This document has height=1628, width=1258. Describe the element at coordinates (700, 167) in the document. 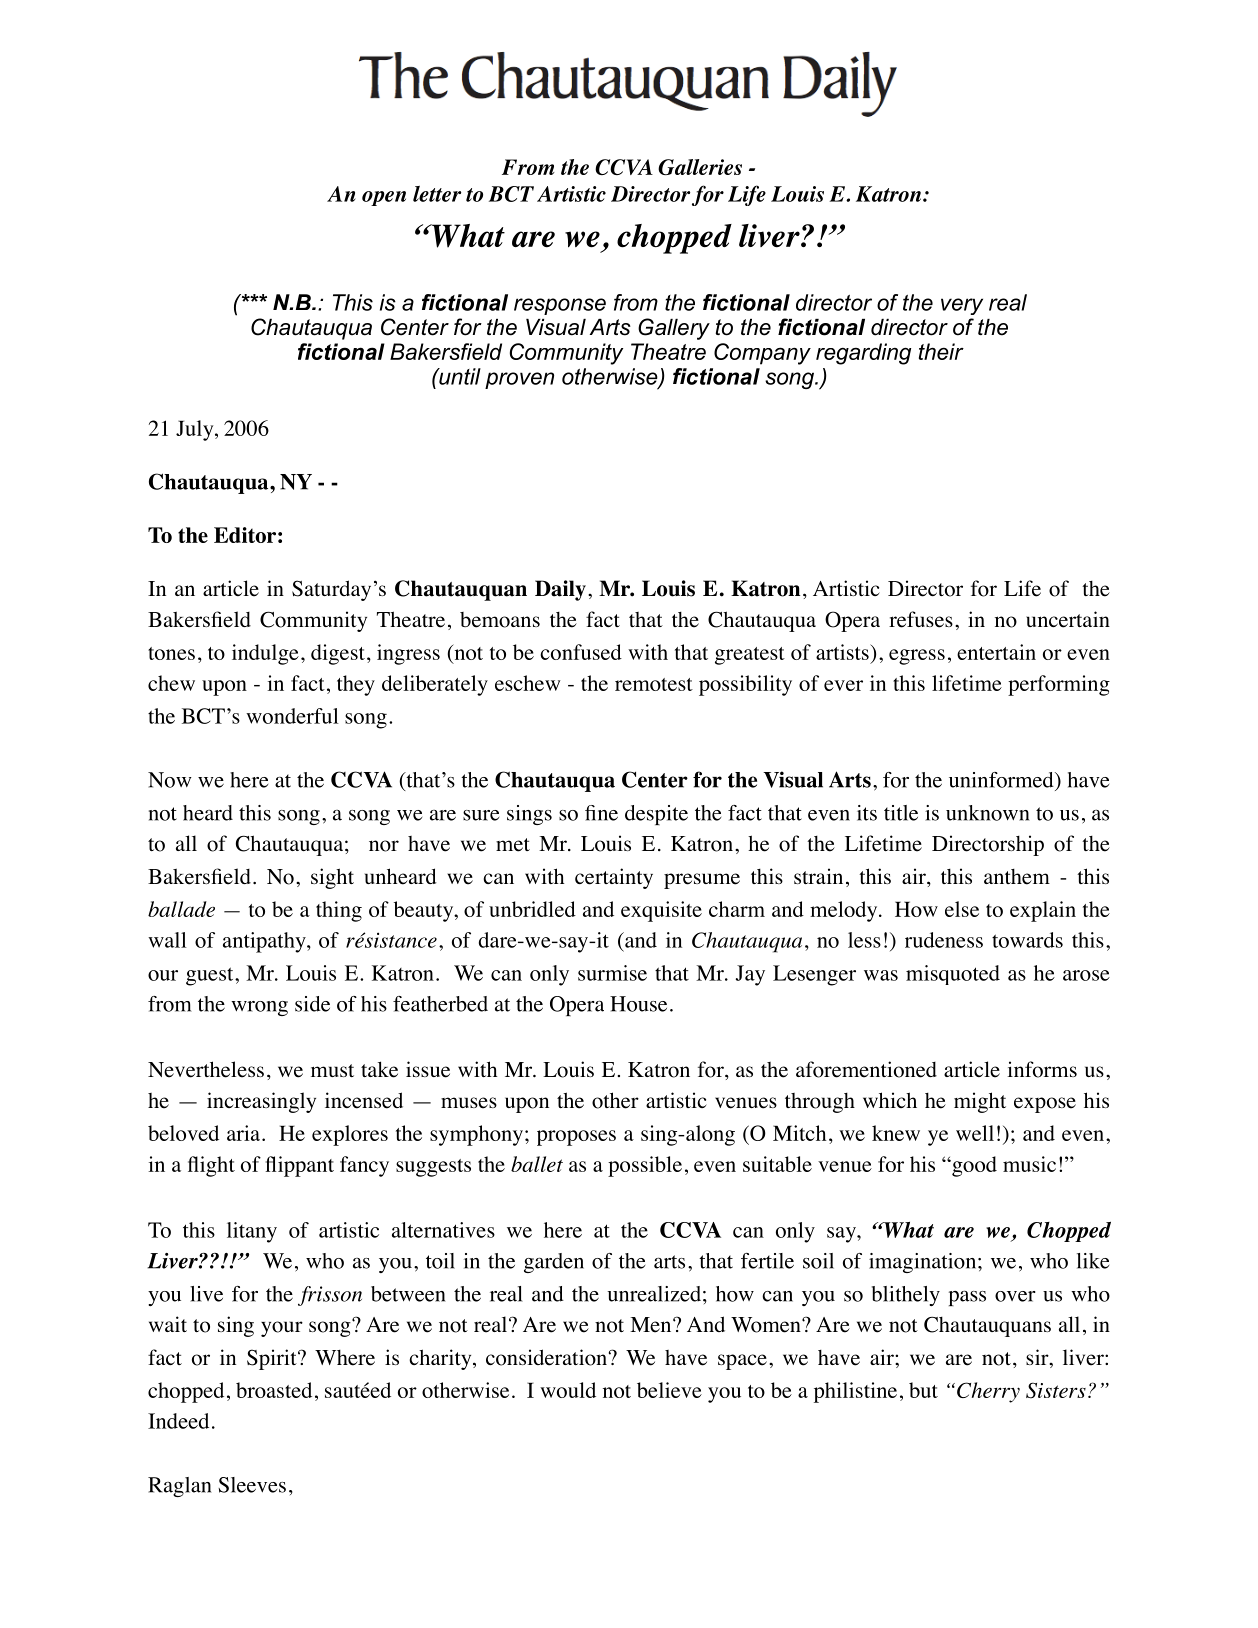

I see `Galleries` at that location.
